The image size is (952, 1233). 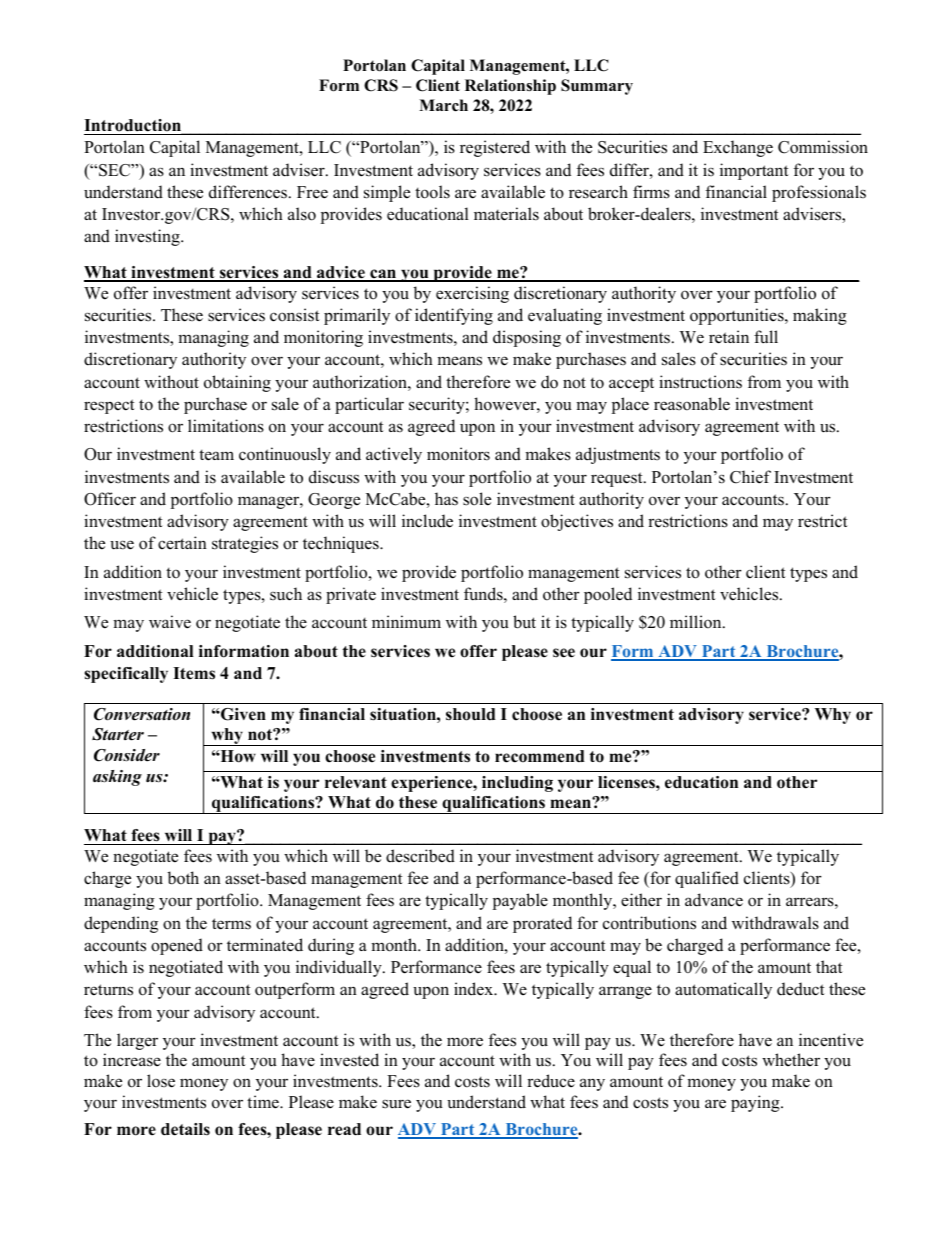 What do you see at coordinates (170, 622) in the page?
I see `waive` at bounding box center [170, 622].
